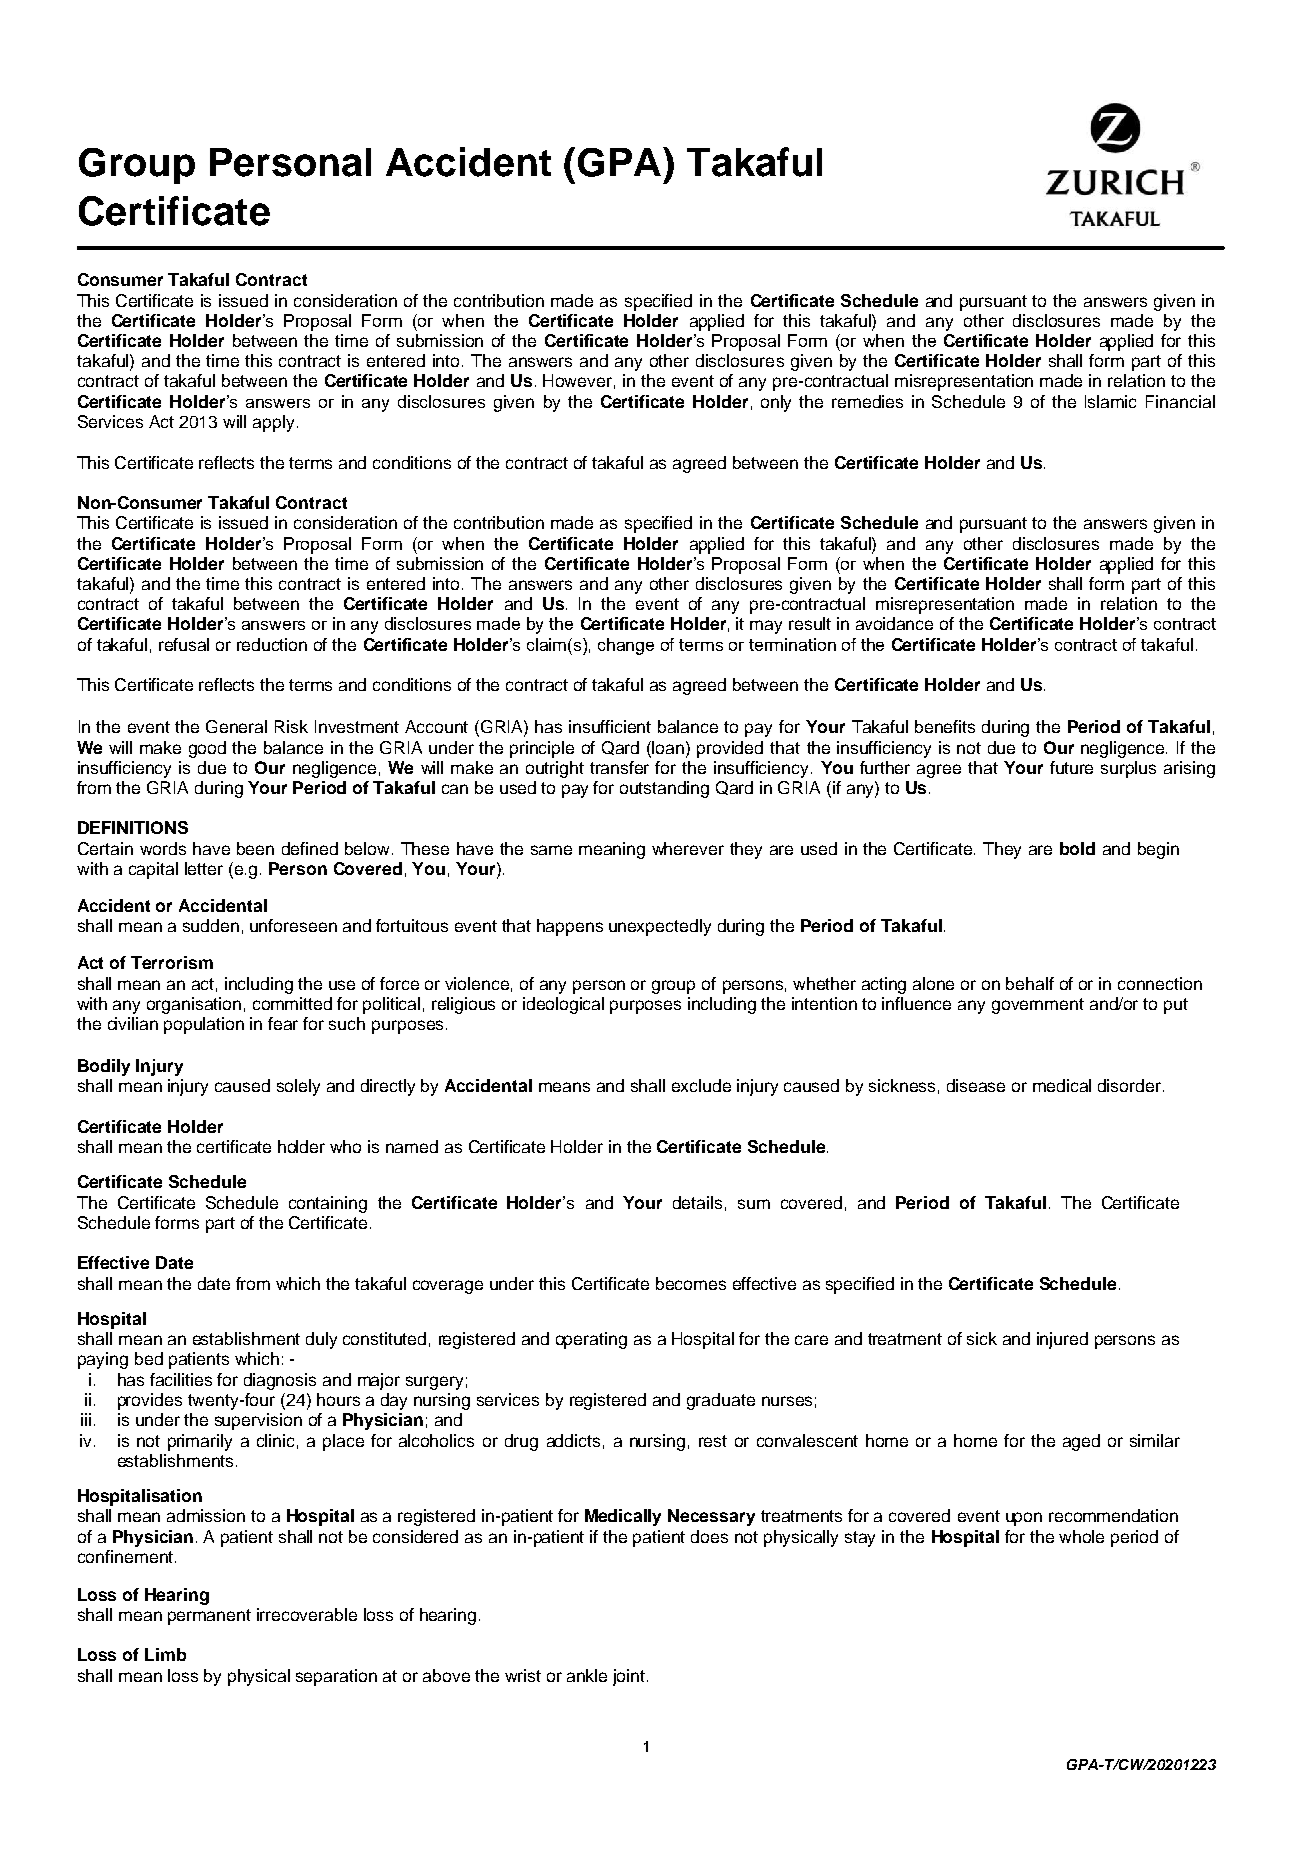 This image has height=1852, width=1309. Describe the element at coordinates (1110, 401) in the image. I see `Islamic` at that location.
